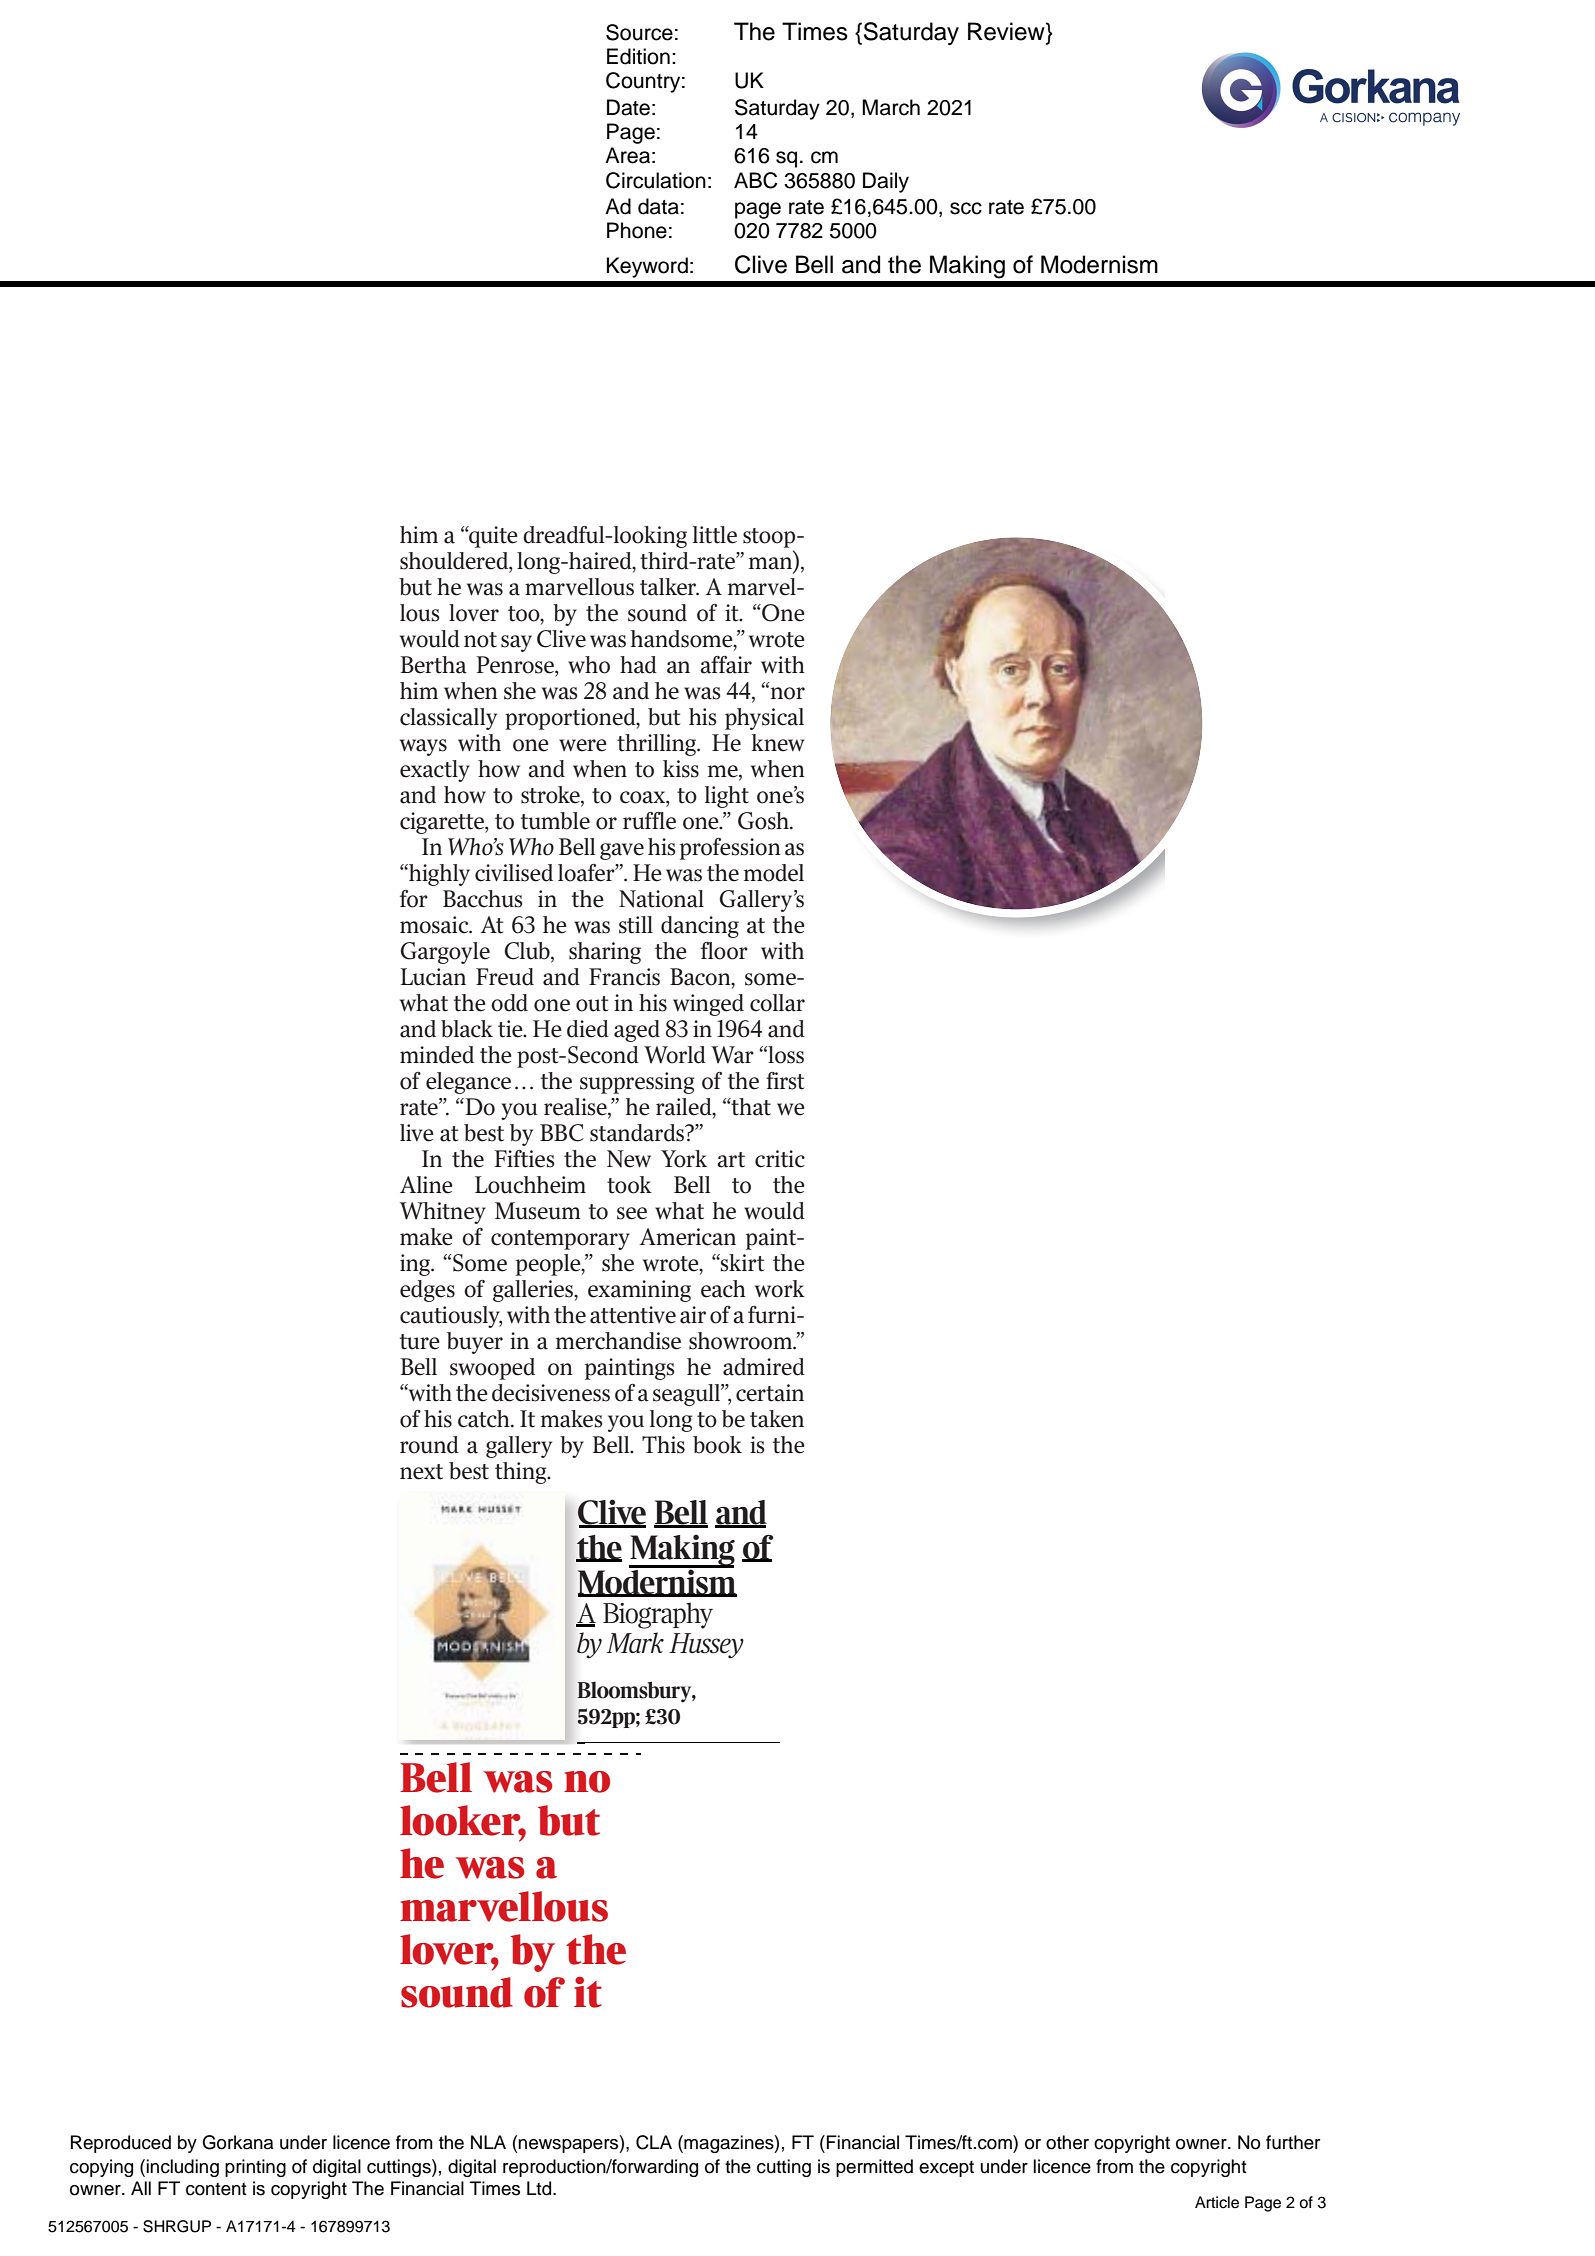  What do you see at coordinates (1007, 31) in the document?
I see `Review` at bounding box center [1007, 31].
